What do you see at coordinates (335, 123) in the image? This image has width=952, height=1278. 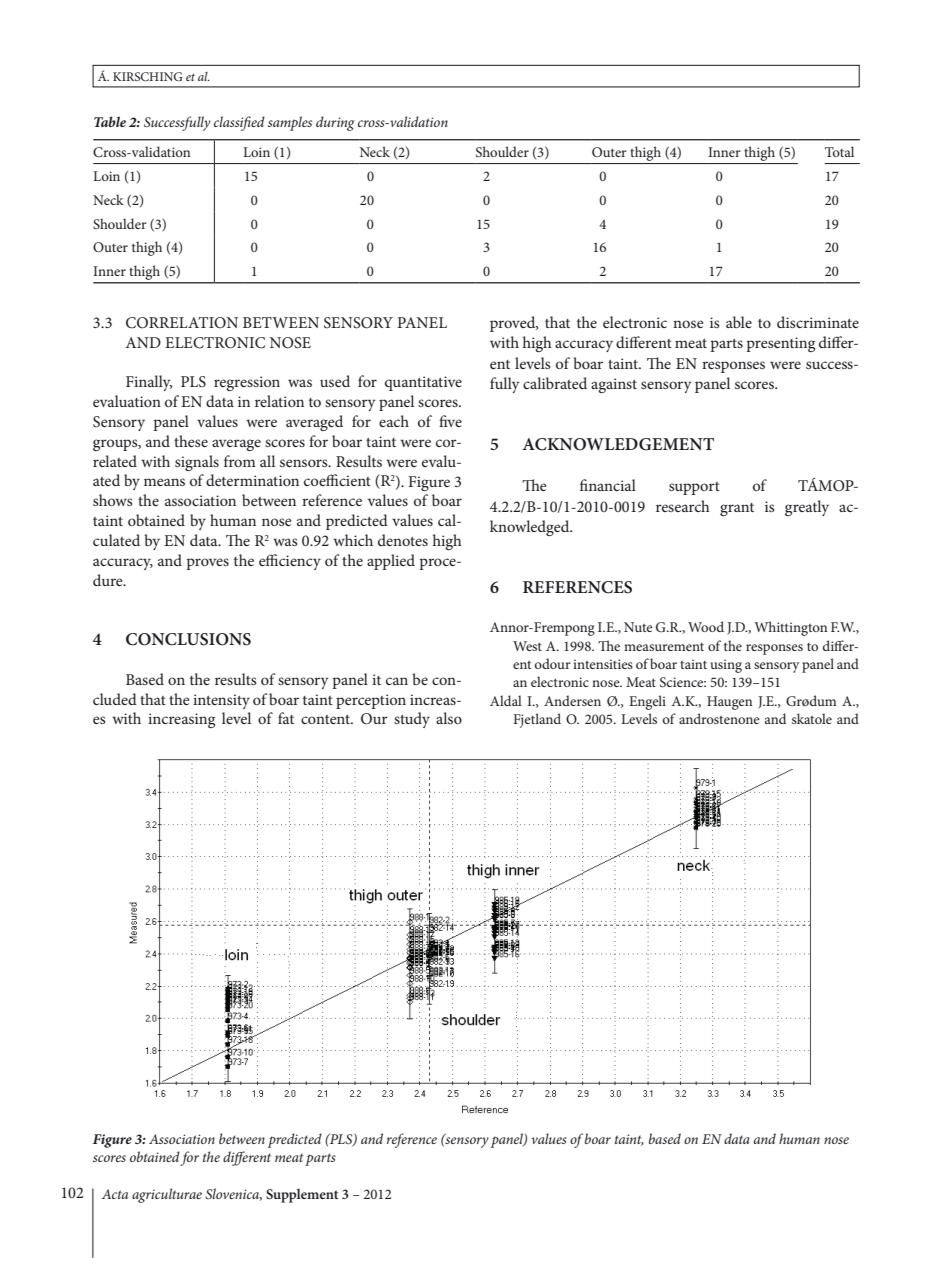 I see `during` at bounding box center [335, 123].
